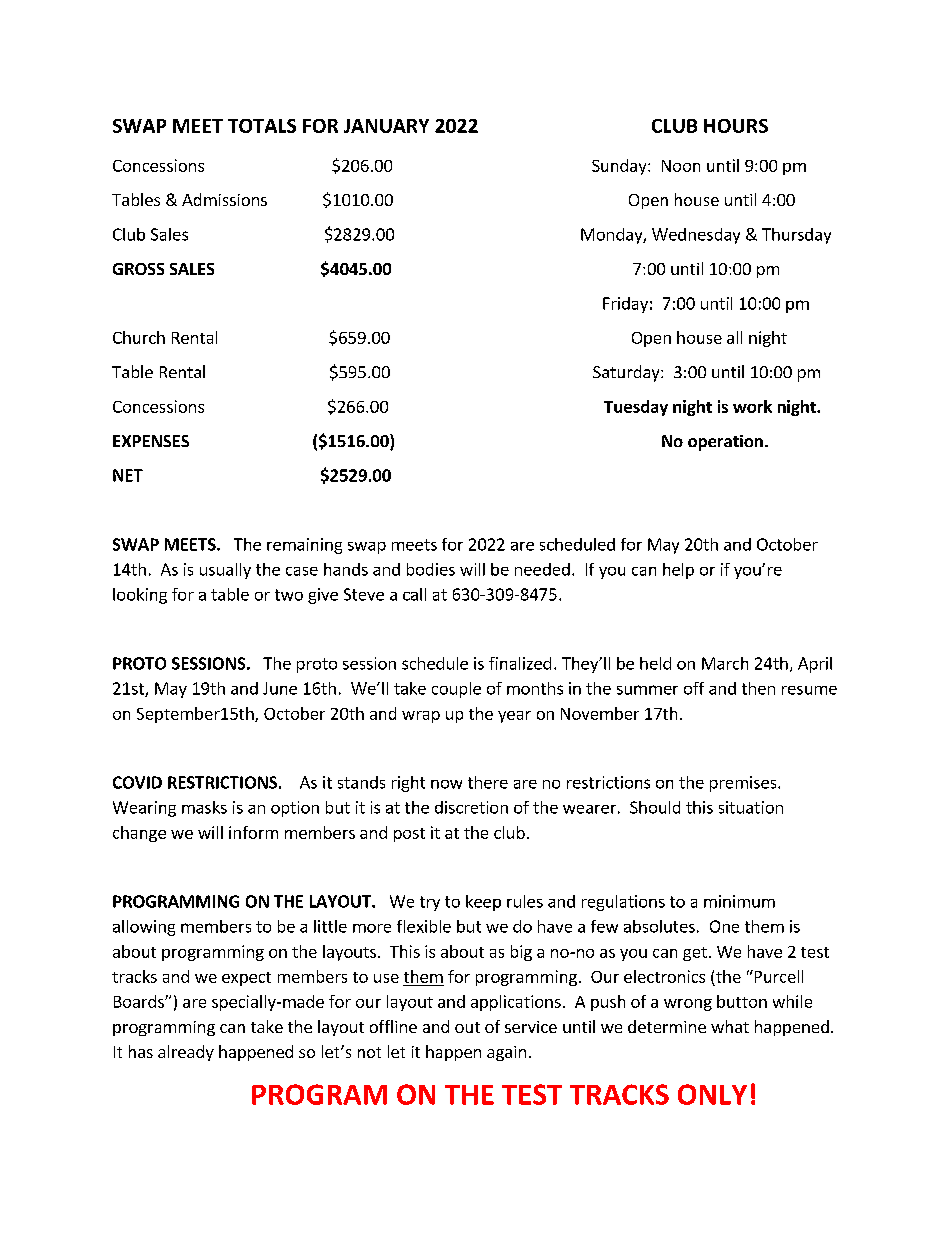 This screenshot has height=1233, width=952. I want to click on premises, so click(744, 784).
